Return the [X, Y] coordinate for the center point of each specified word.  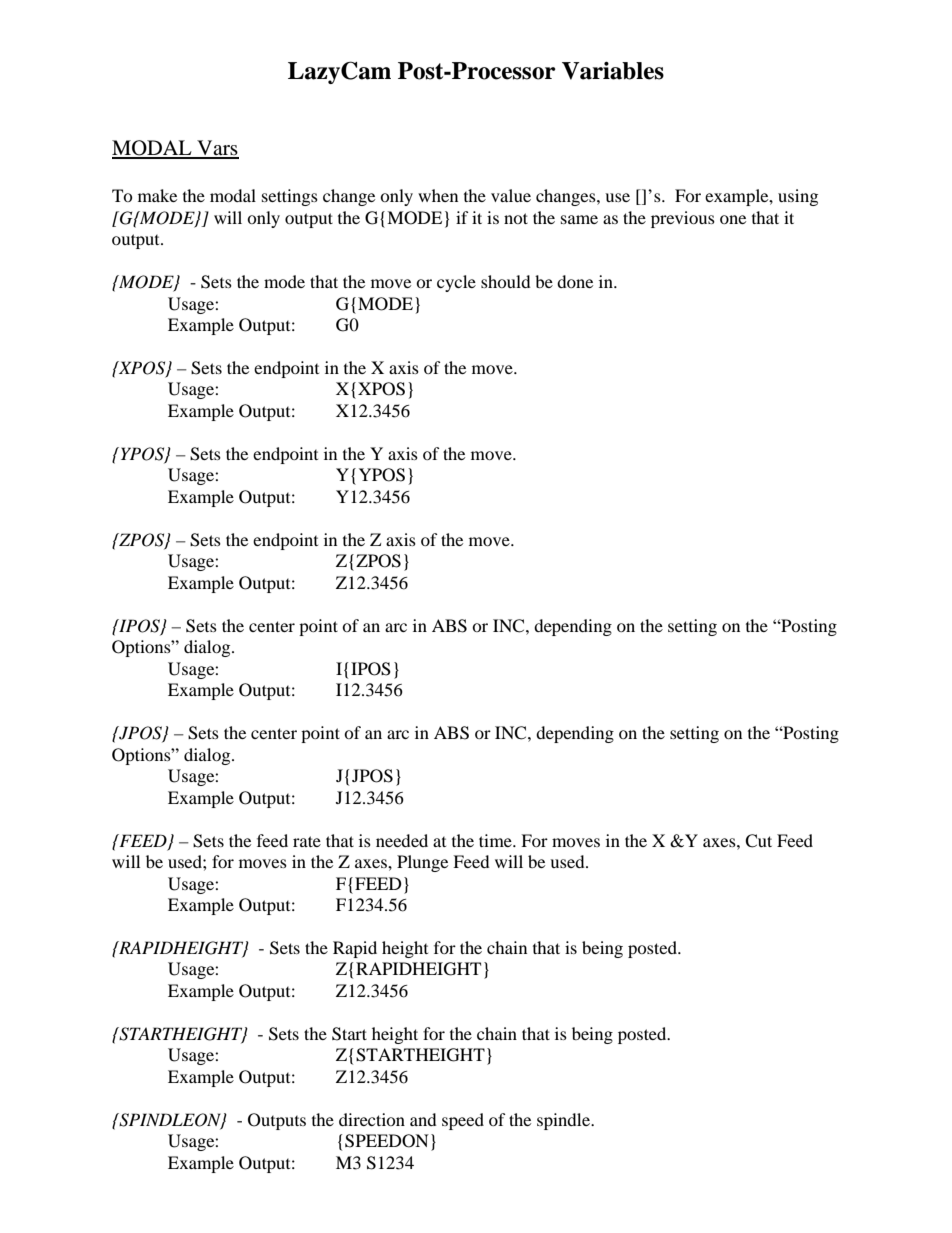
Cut [758, 841]
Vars [217, 149]
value [511, 195]
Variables [613, 71]
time [496, 840]
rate [307, 841]
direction [372, 1119]
